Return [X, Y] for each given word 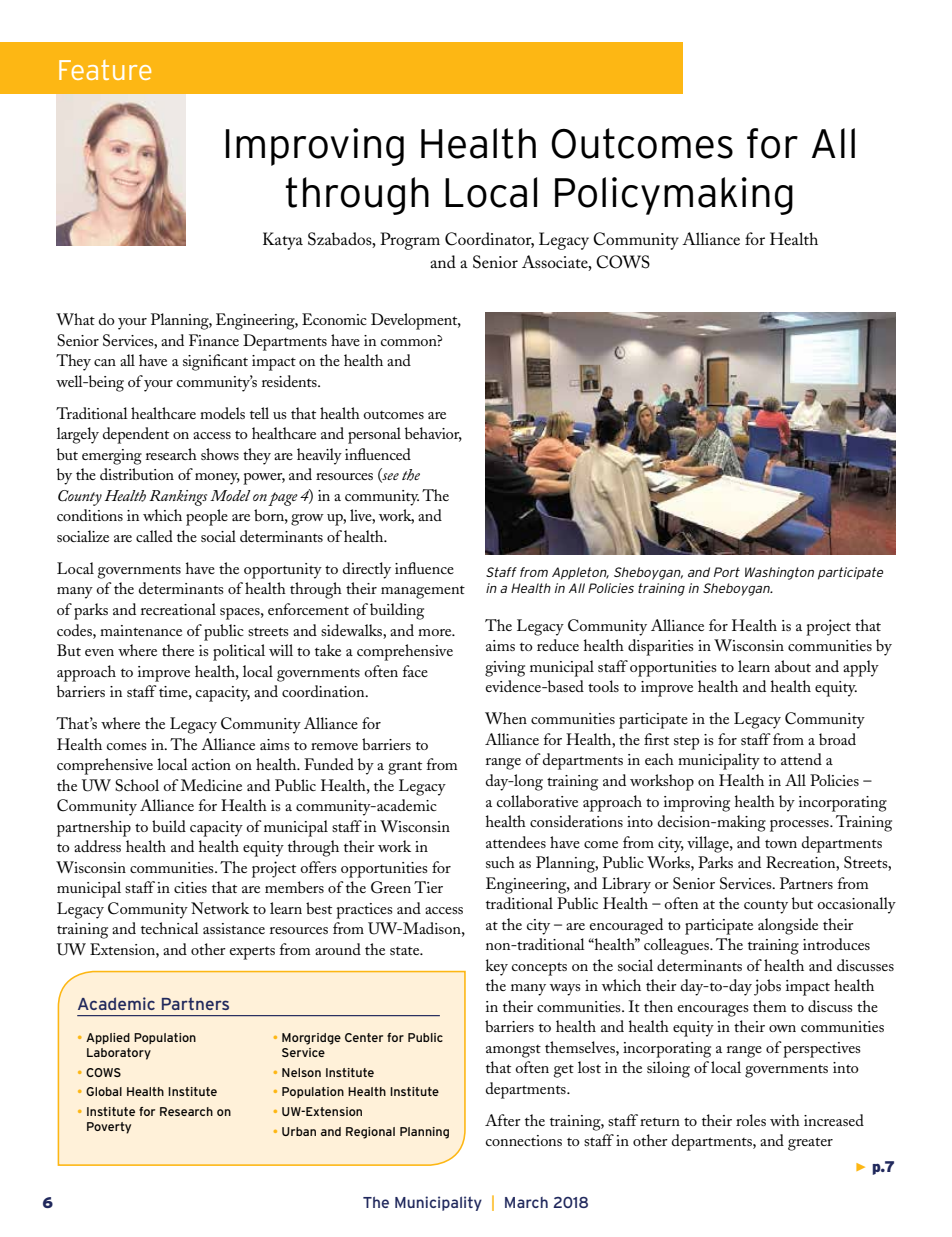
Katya [283, 241]
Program [410, 241]
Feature [105, 70]
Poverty [109, 1128]
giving [505, 669]
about [793, 666]
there [178, 650]
